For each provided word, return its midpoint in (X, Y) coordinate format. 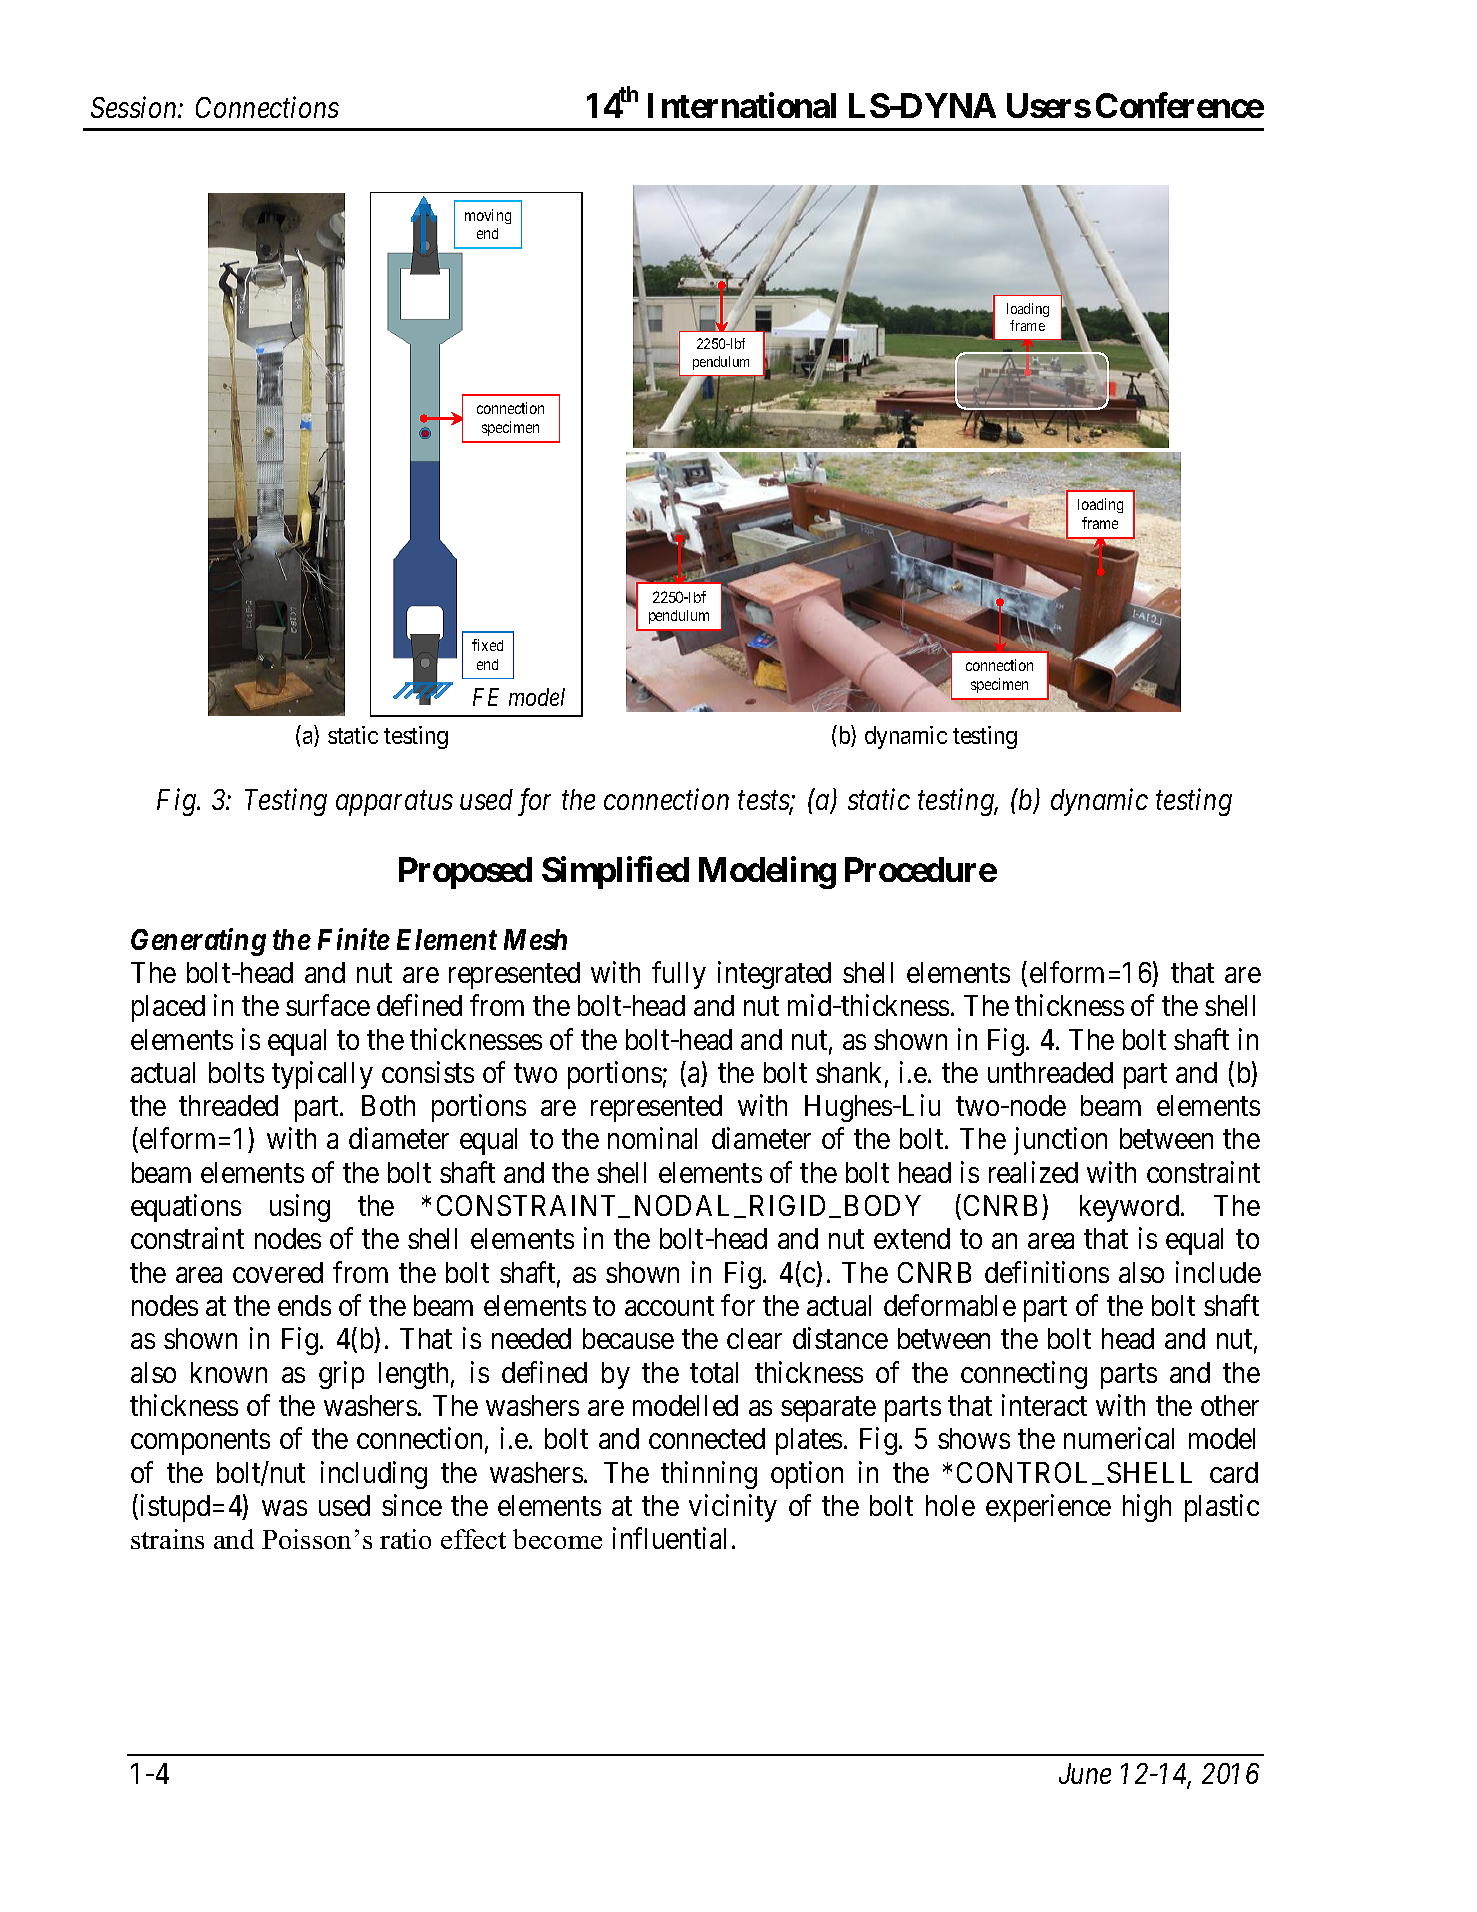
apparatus (394, 804)
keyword (1131, 1208)
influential (669, 1538)
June (1085, 1773)
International (742, 105)
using (300, 1208)
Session (135, 107)
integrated (774, 975)
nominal (652, 1138)
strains (167, 1539)
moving (488, 216)
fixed (487, 645)
